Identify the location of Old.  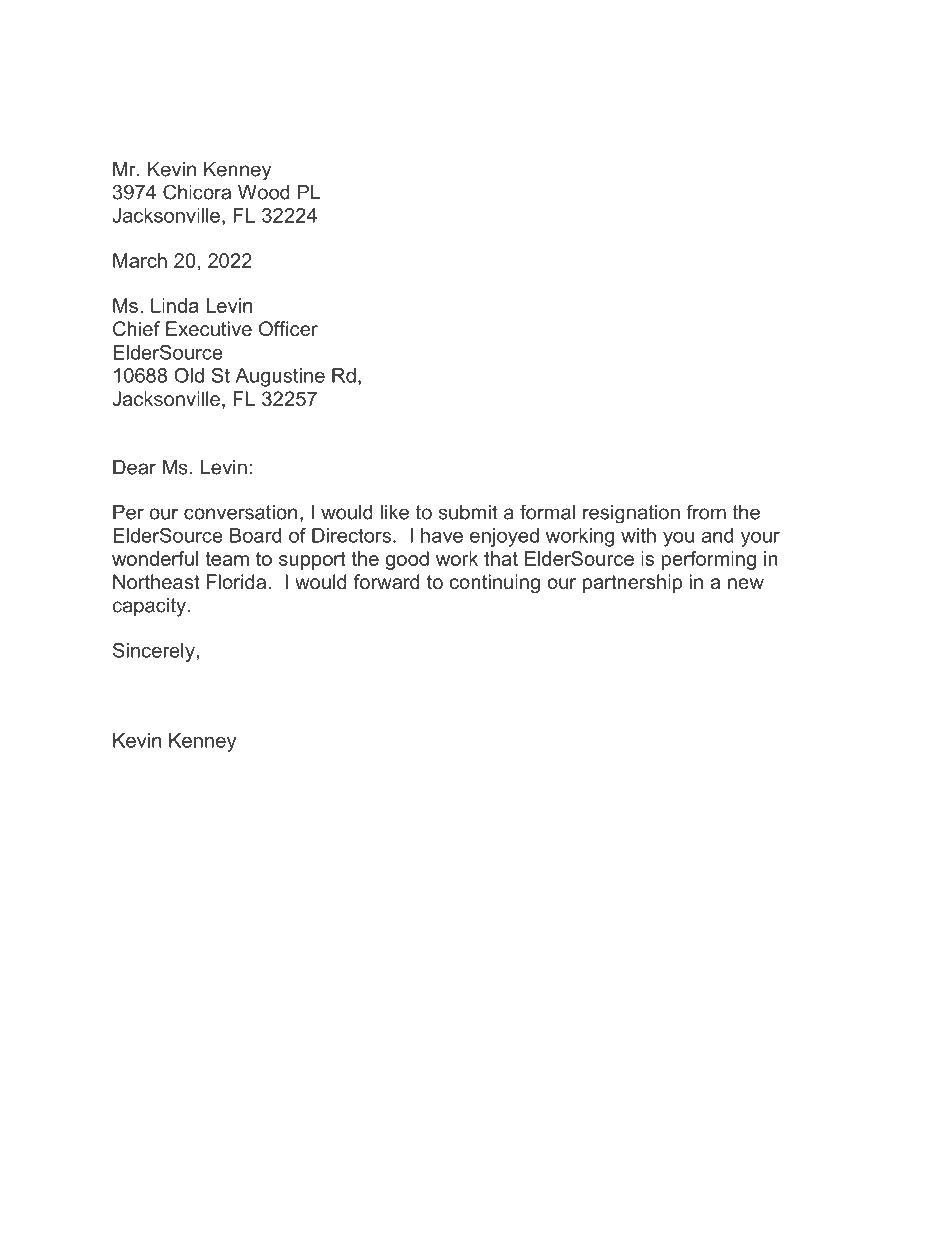
(189, 375).
